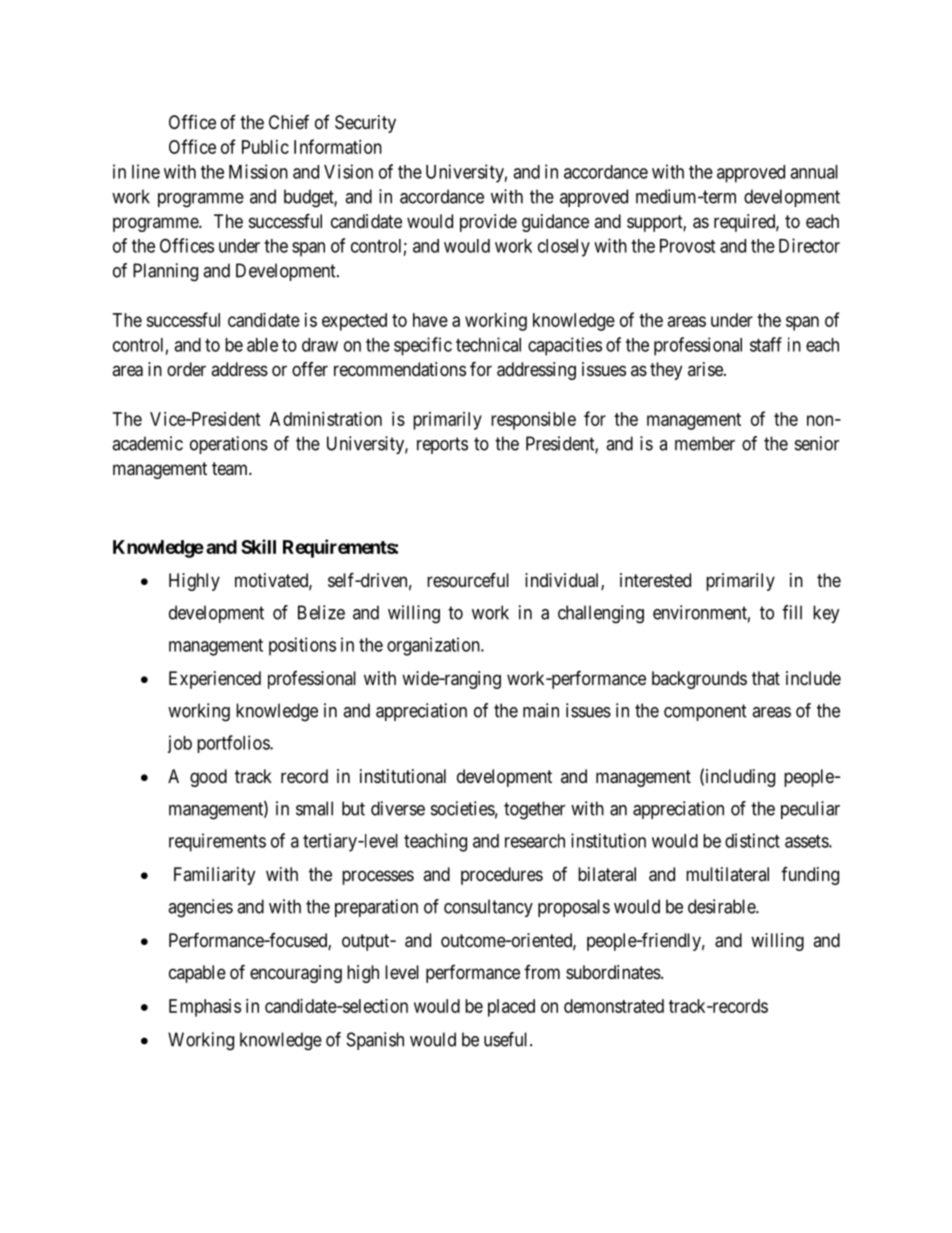 The width and height of the screenshot is (952, 1233). What do you see at coordinates (265, 147) in the screenshot?
I see `Public` at bounding box center [265, 147].
